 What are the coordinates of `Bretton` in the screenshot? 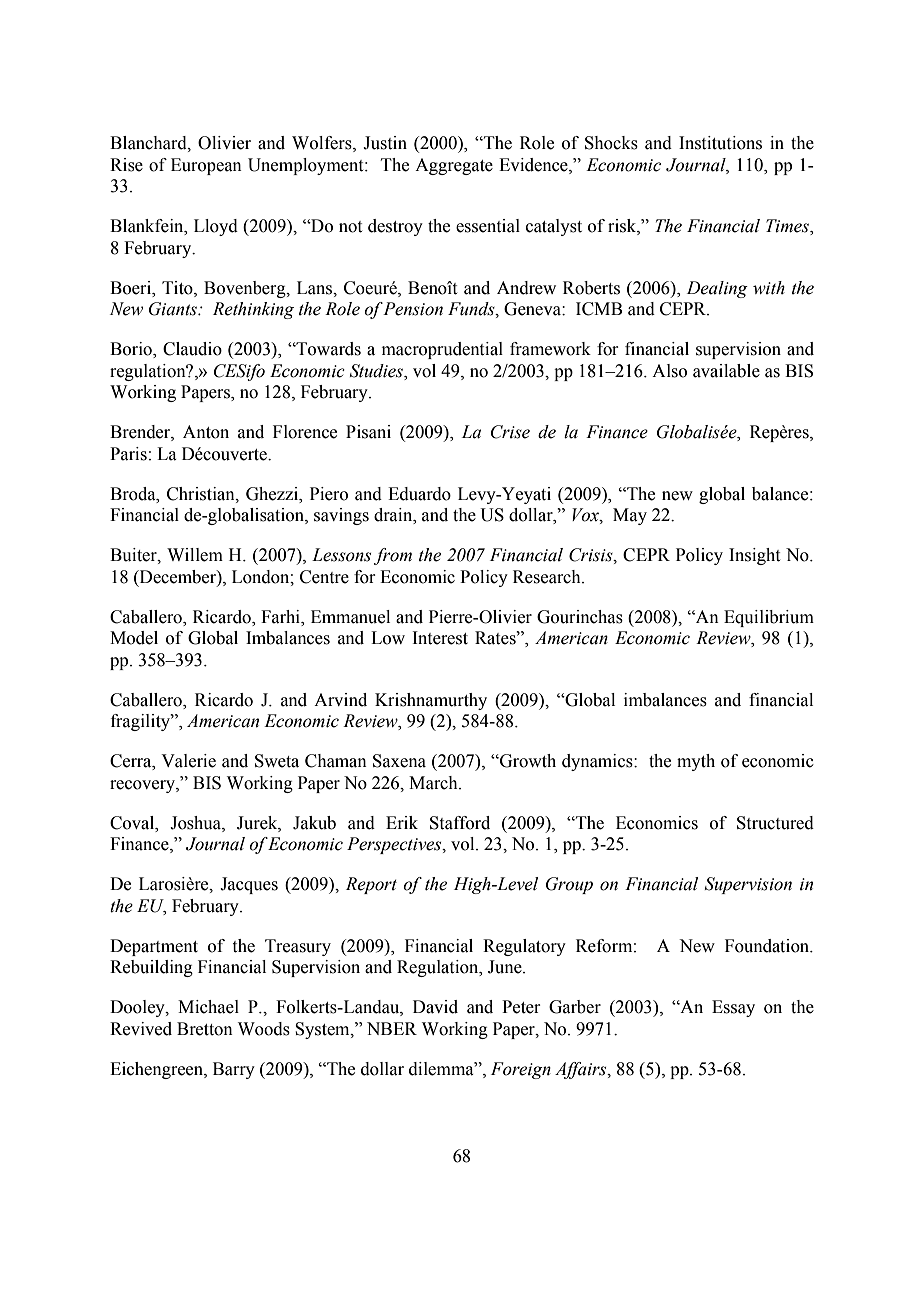 It's located at (205, 1029).
